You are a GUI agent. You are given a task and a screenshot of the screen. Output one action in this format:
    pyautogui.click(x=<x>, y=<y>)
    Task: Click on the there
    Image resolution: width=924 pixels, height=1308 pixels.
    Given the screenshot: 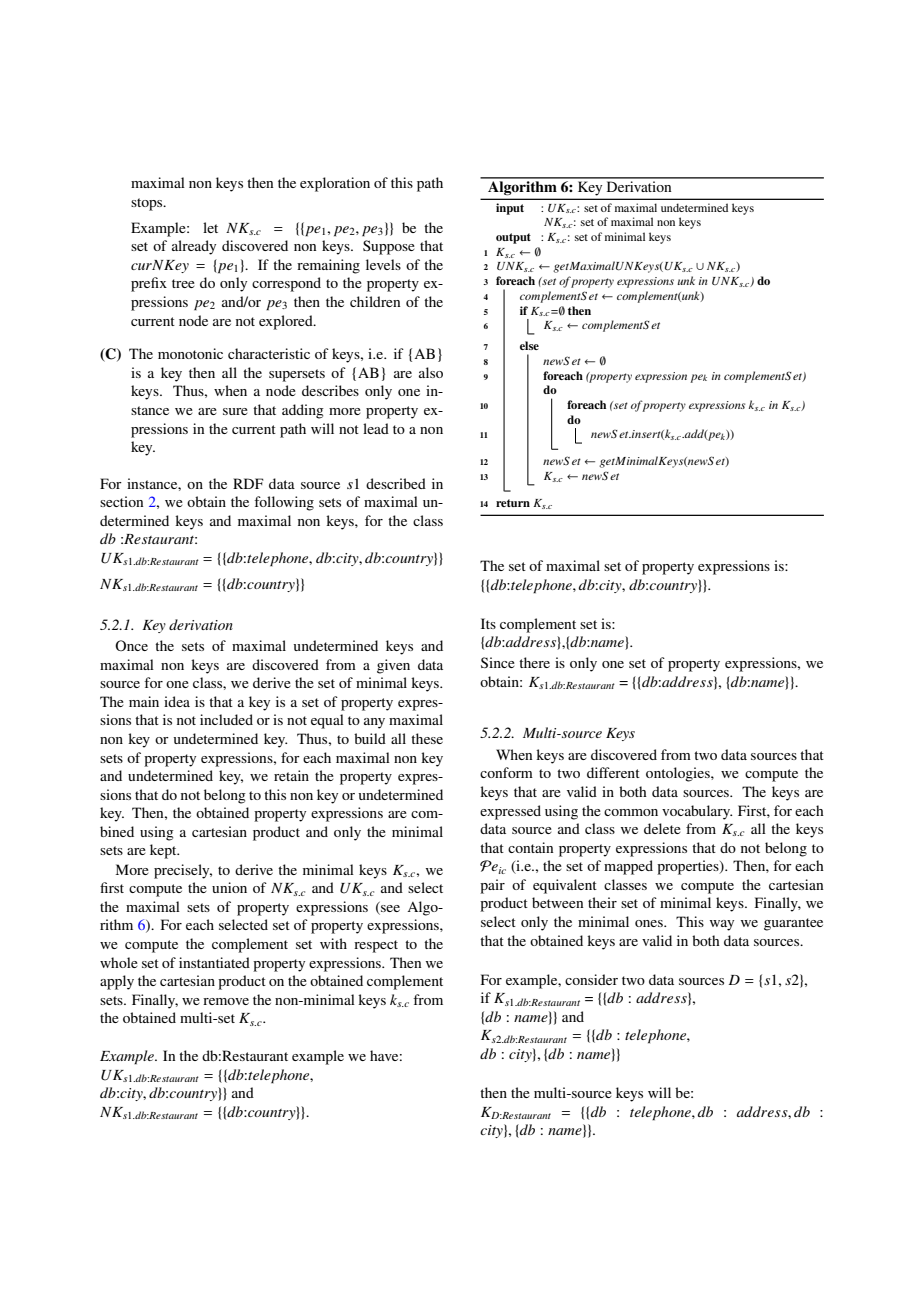 What is the action you would take?
    pyautogui.click(x=534, y=662)
